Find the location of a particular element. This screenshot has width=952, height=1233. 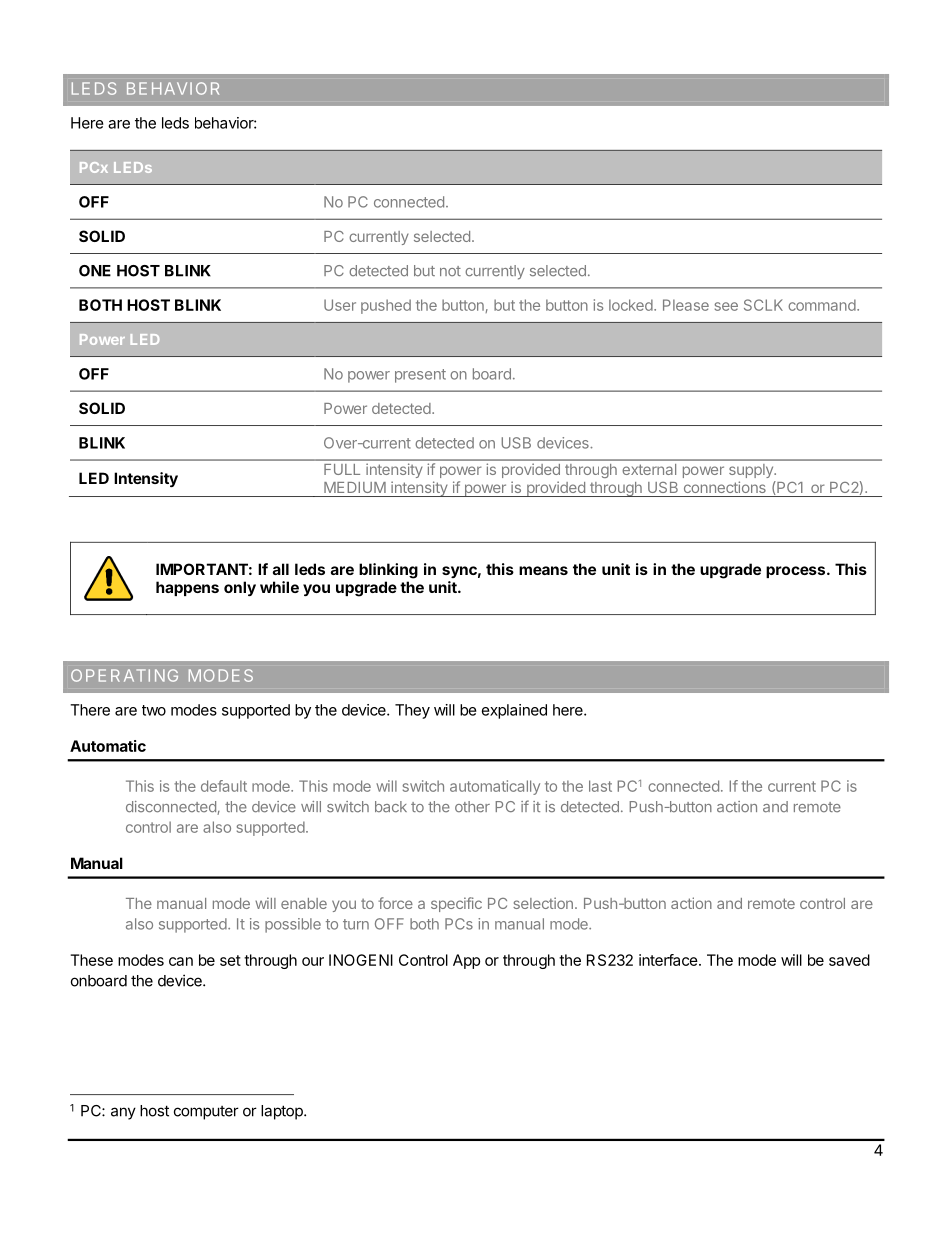

last is located at coordinates (600, 786).
